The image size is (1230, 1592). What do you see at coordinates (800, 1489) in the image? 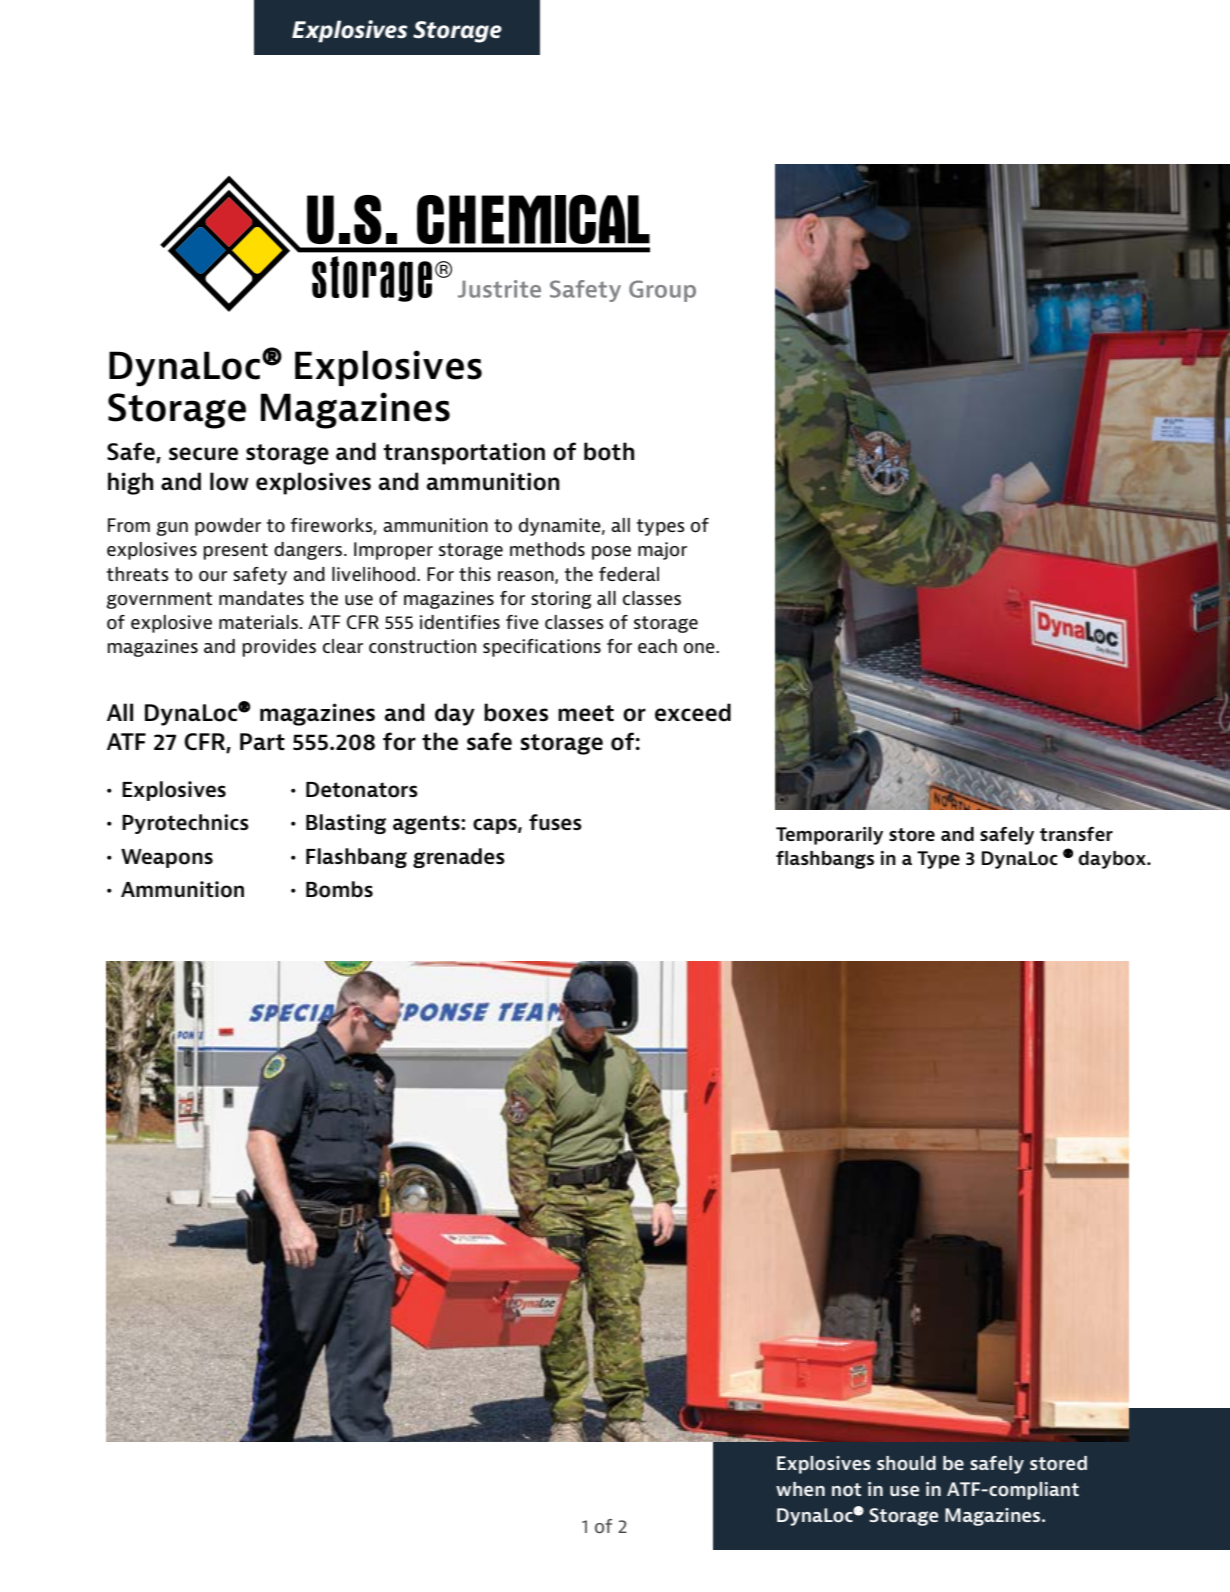
I see `when` at bounding box center [800, 1489].
